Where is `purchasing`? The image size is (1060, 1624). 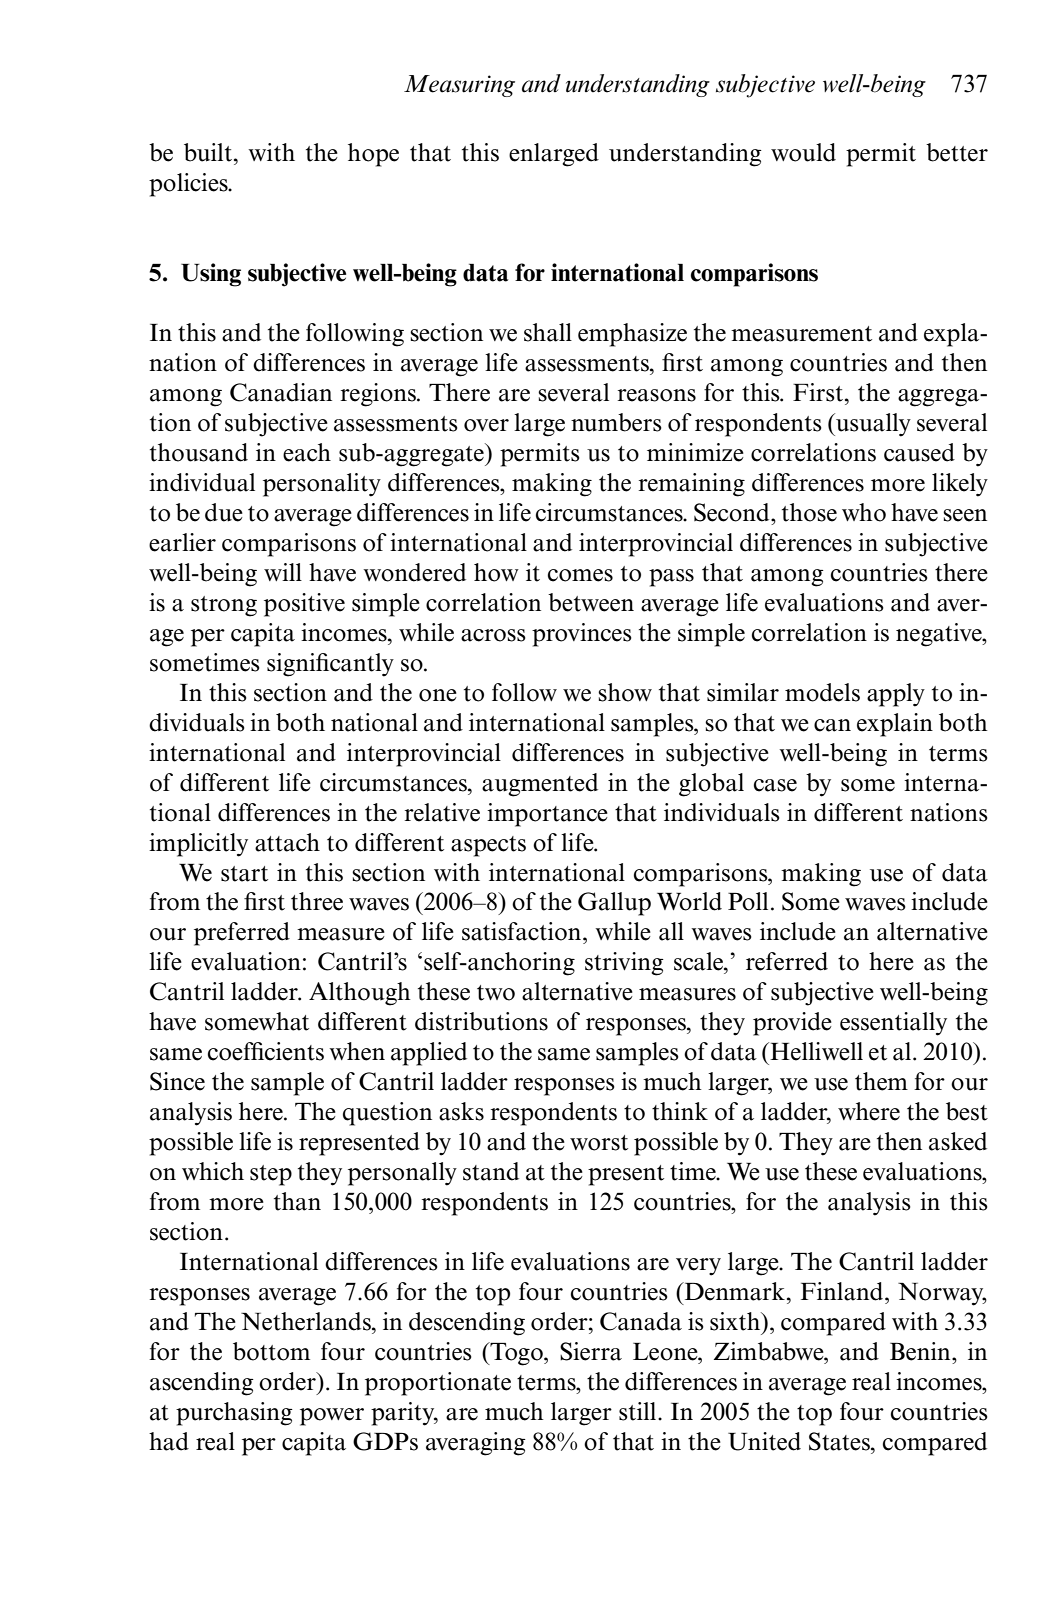 purchasing is located at coordinates (234, 1414).
